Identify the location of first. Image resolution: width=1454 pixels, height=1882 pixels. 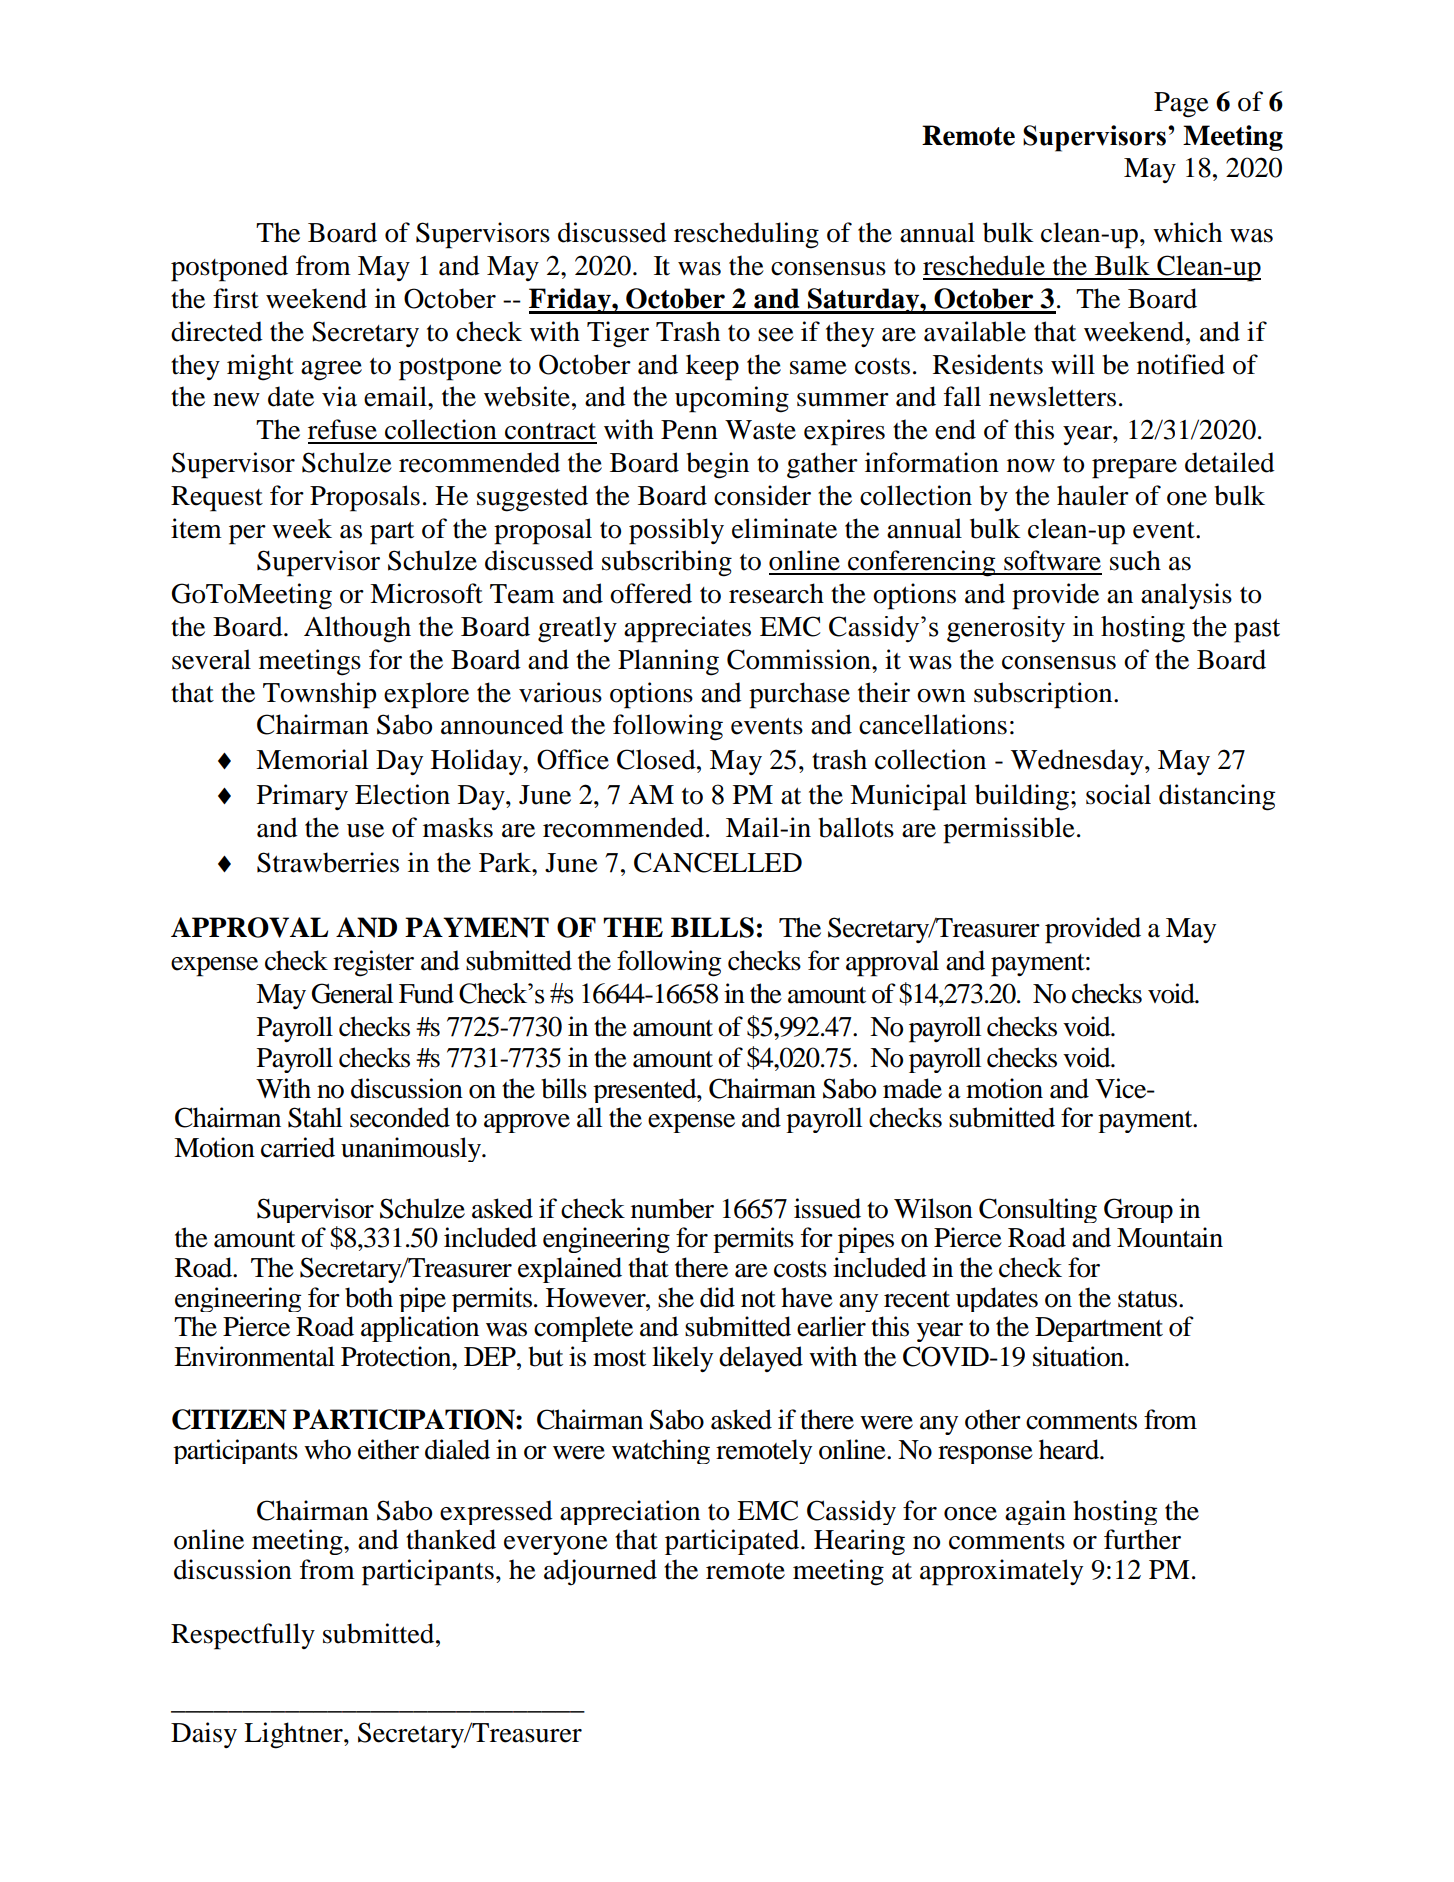
(236, 298).
